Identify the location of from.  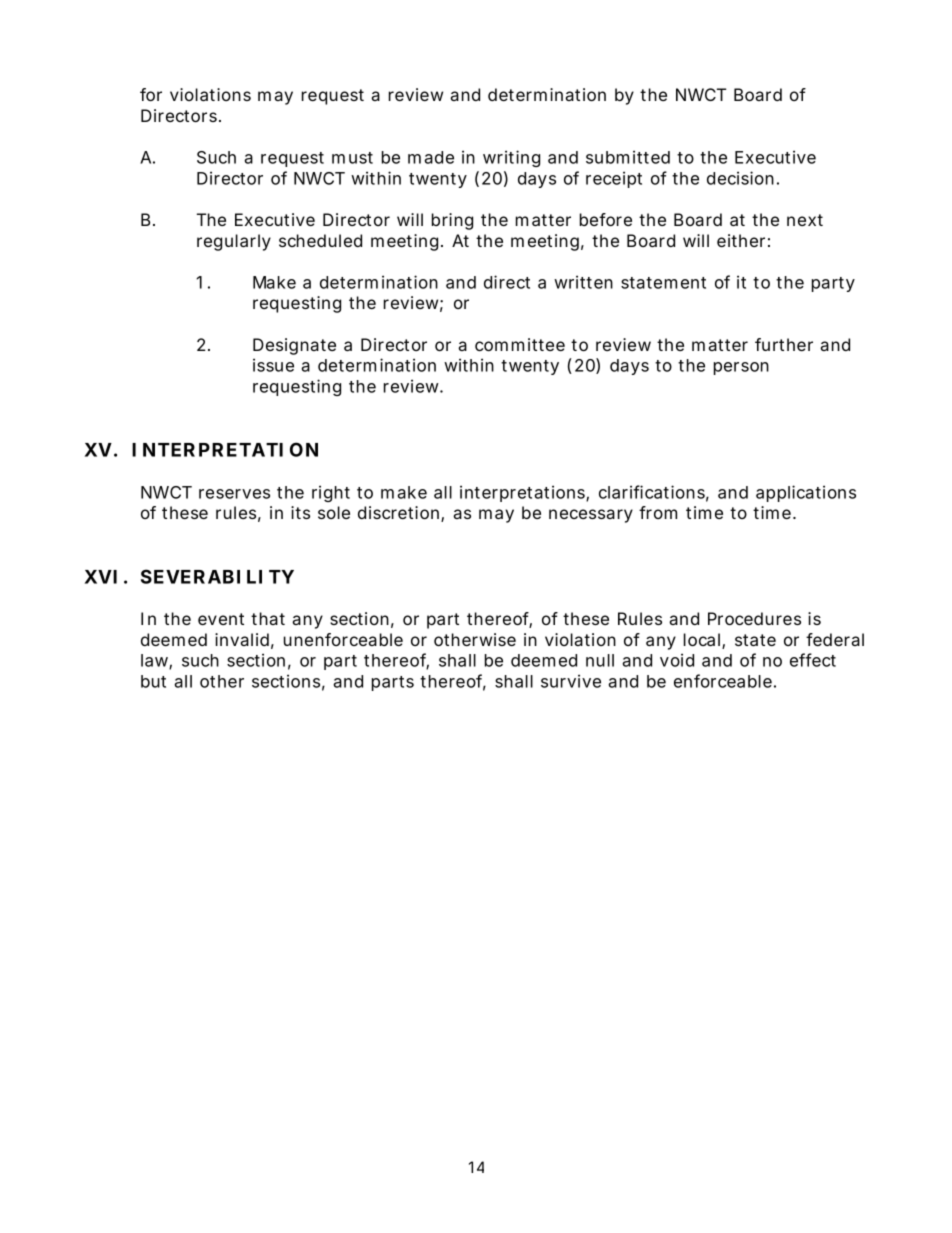
(658, 512).
